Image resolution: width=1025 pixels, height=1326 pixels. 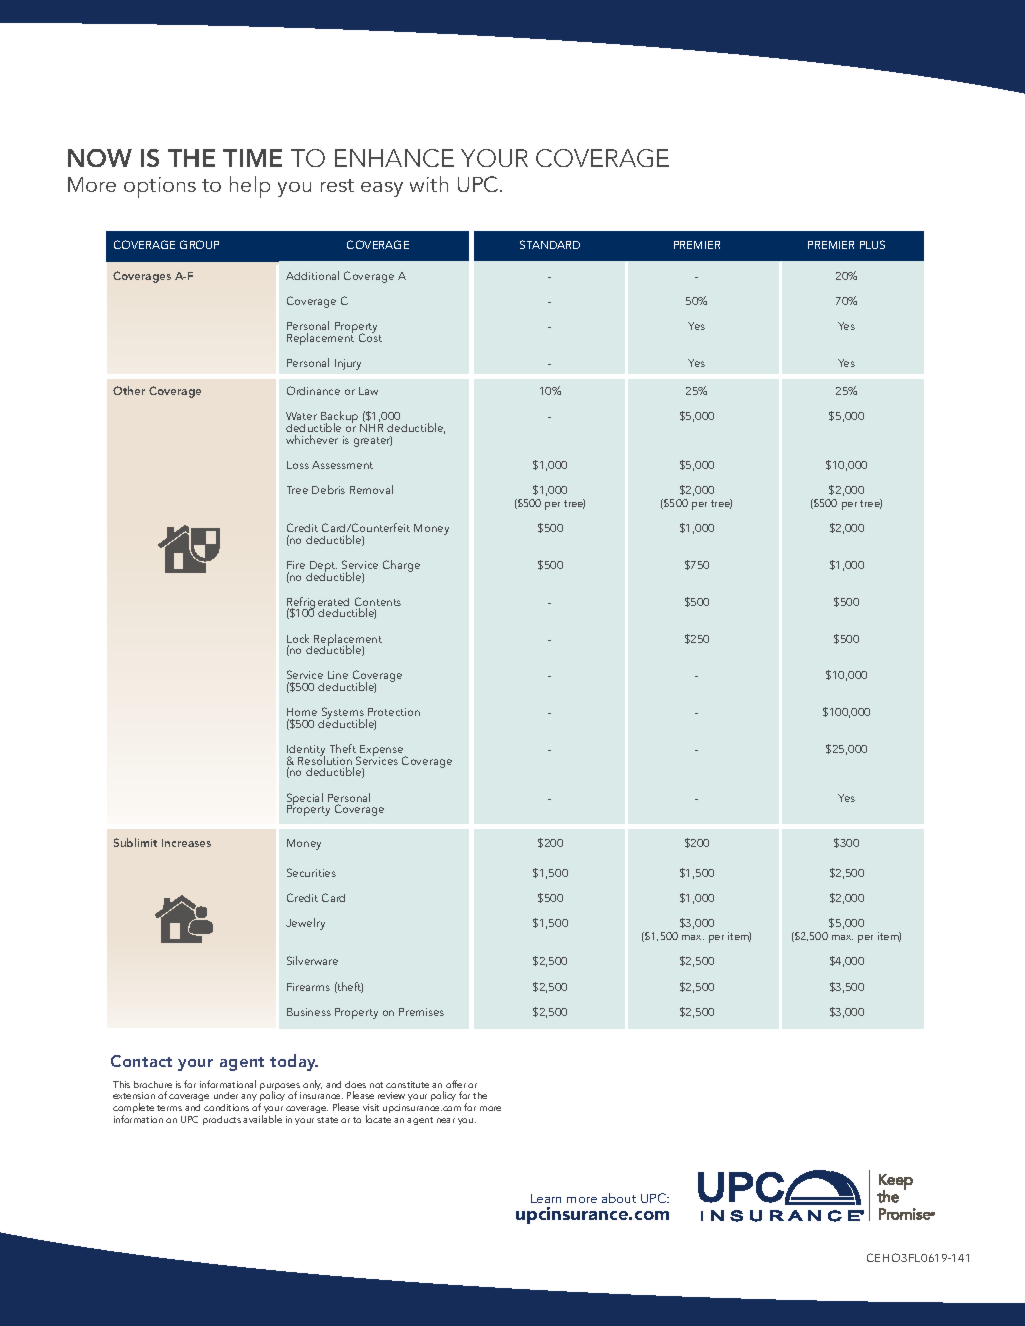 I want to click on options, so click(x=160, y=187).
